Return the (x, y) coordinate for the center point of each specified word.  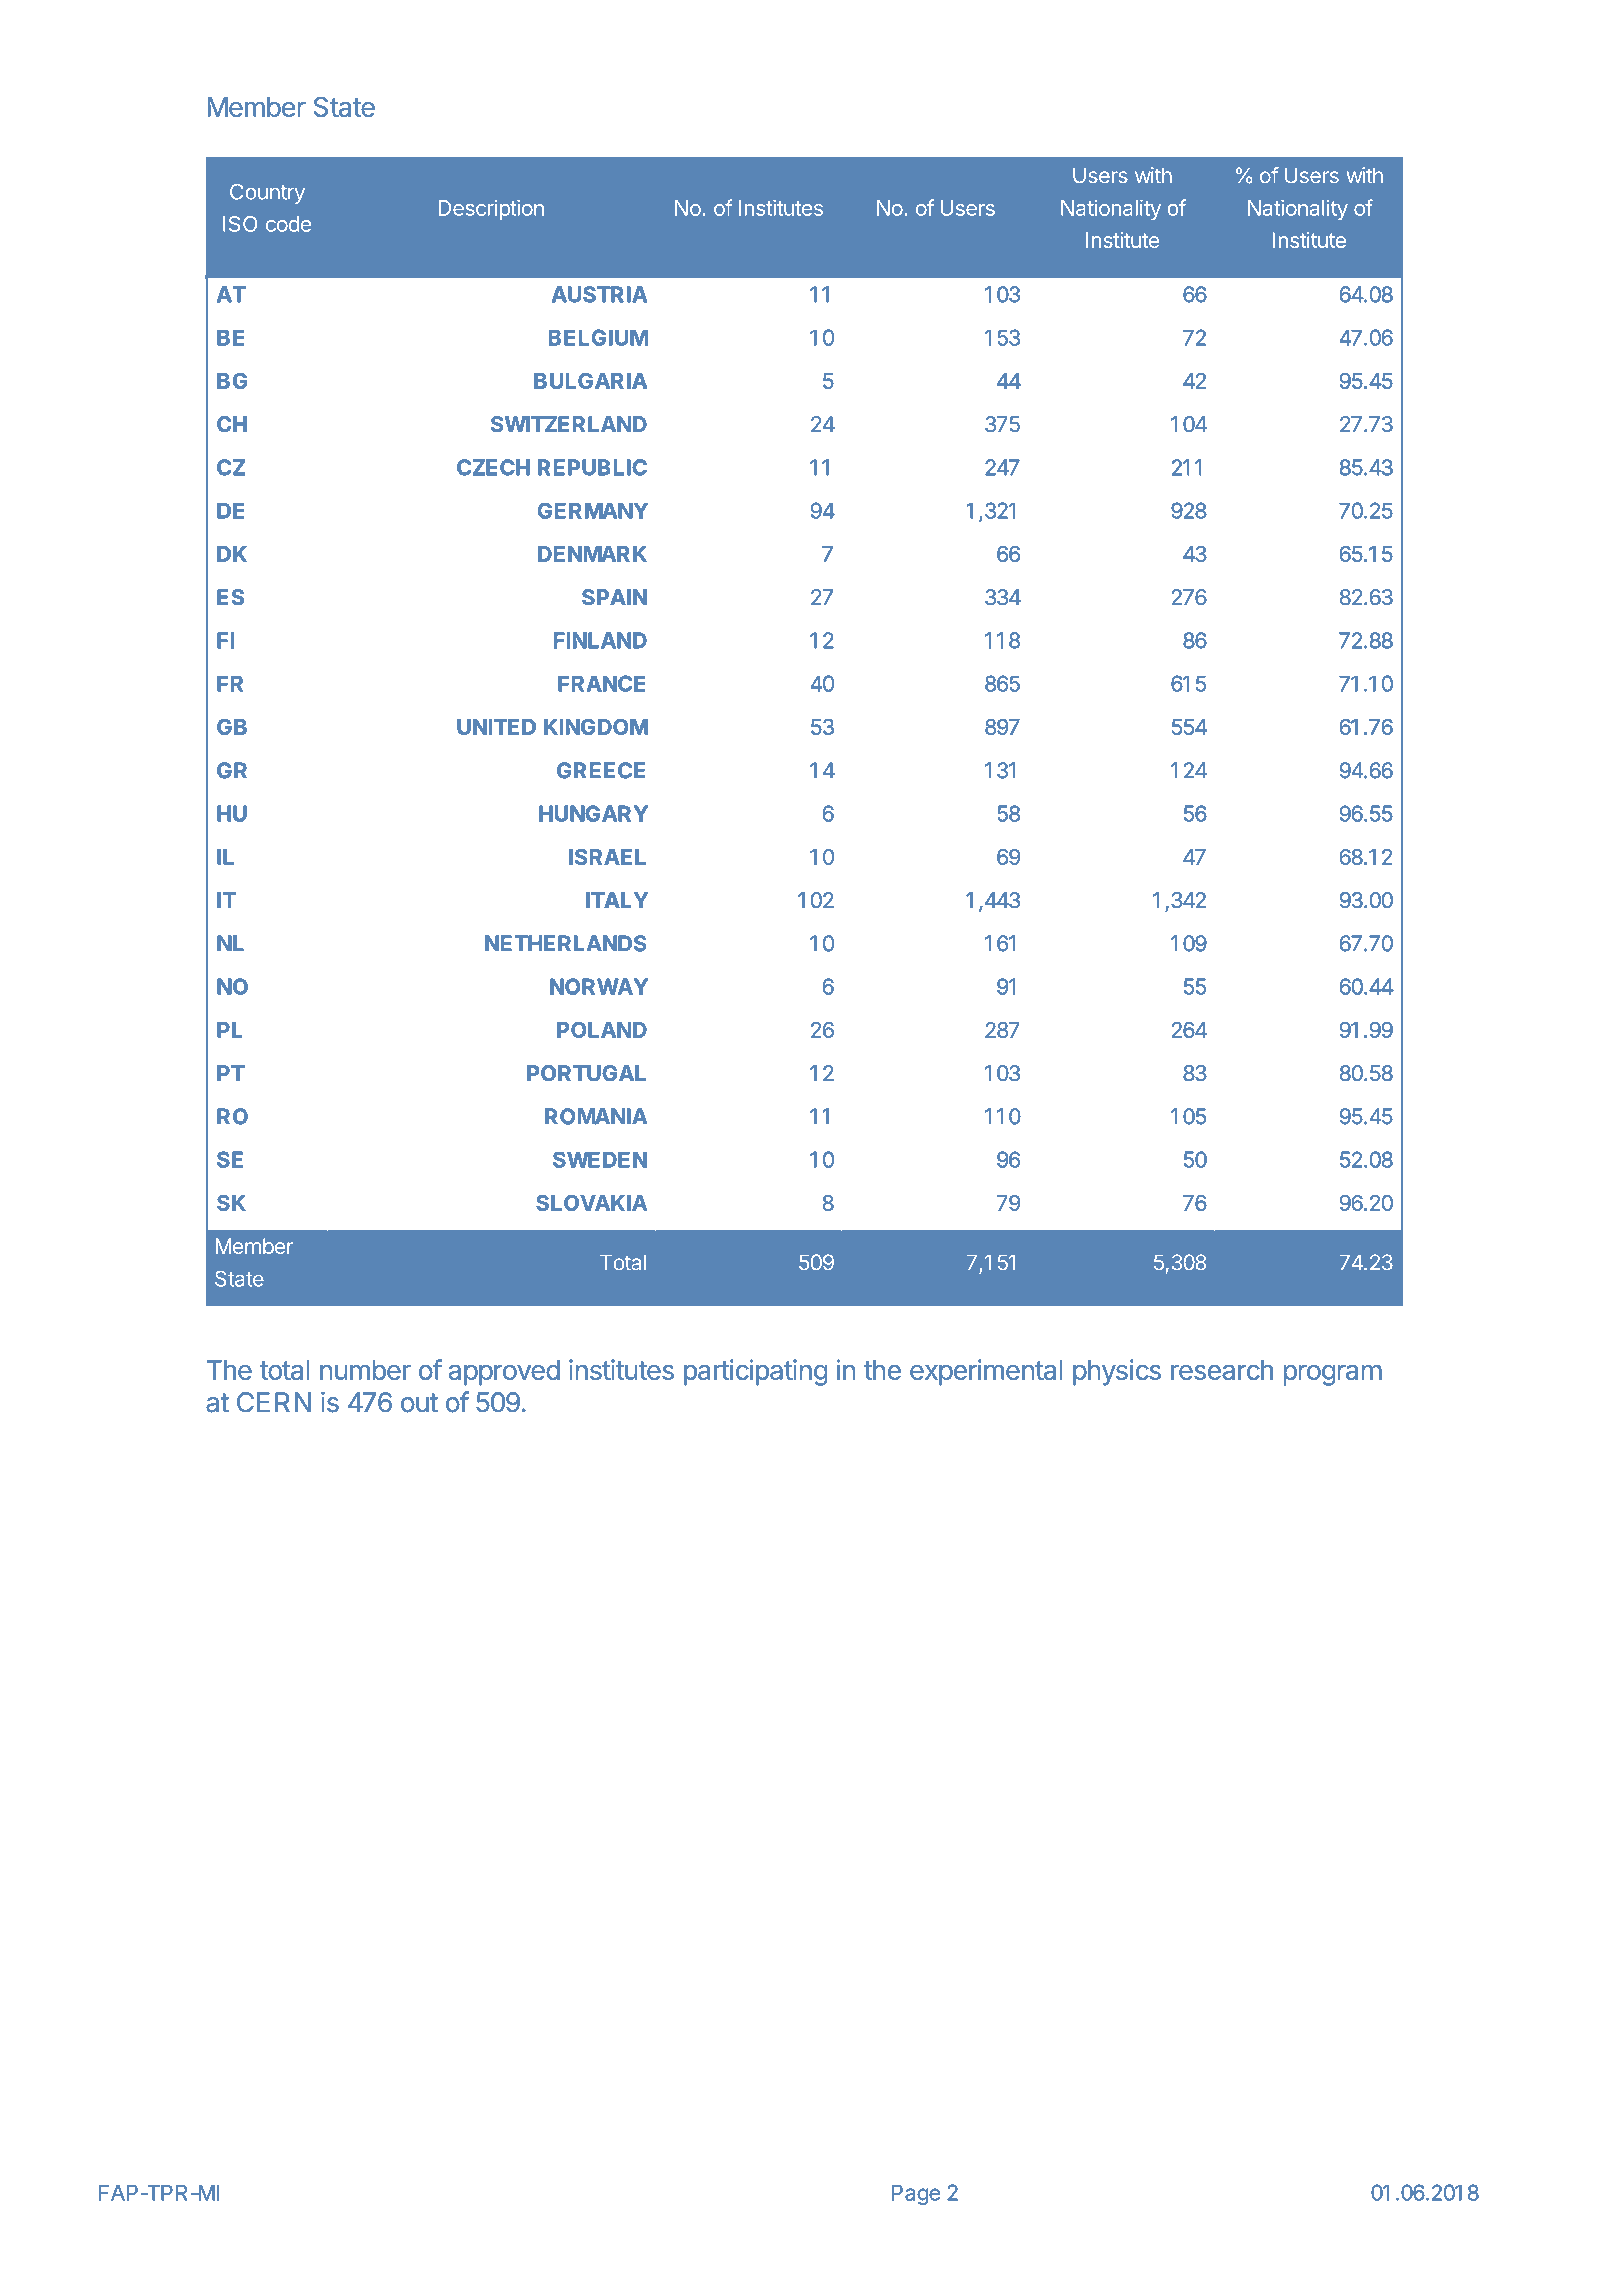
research (1222, 1370)
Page (916, 2194)
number (365, 1370)
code (288, 224)
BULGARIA (590, 381)
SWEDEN (600, 1160)
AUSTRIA (599, 294)
